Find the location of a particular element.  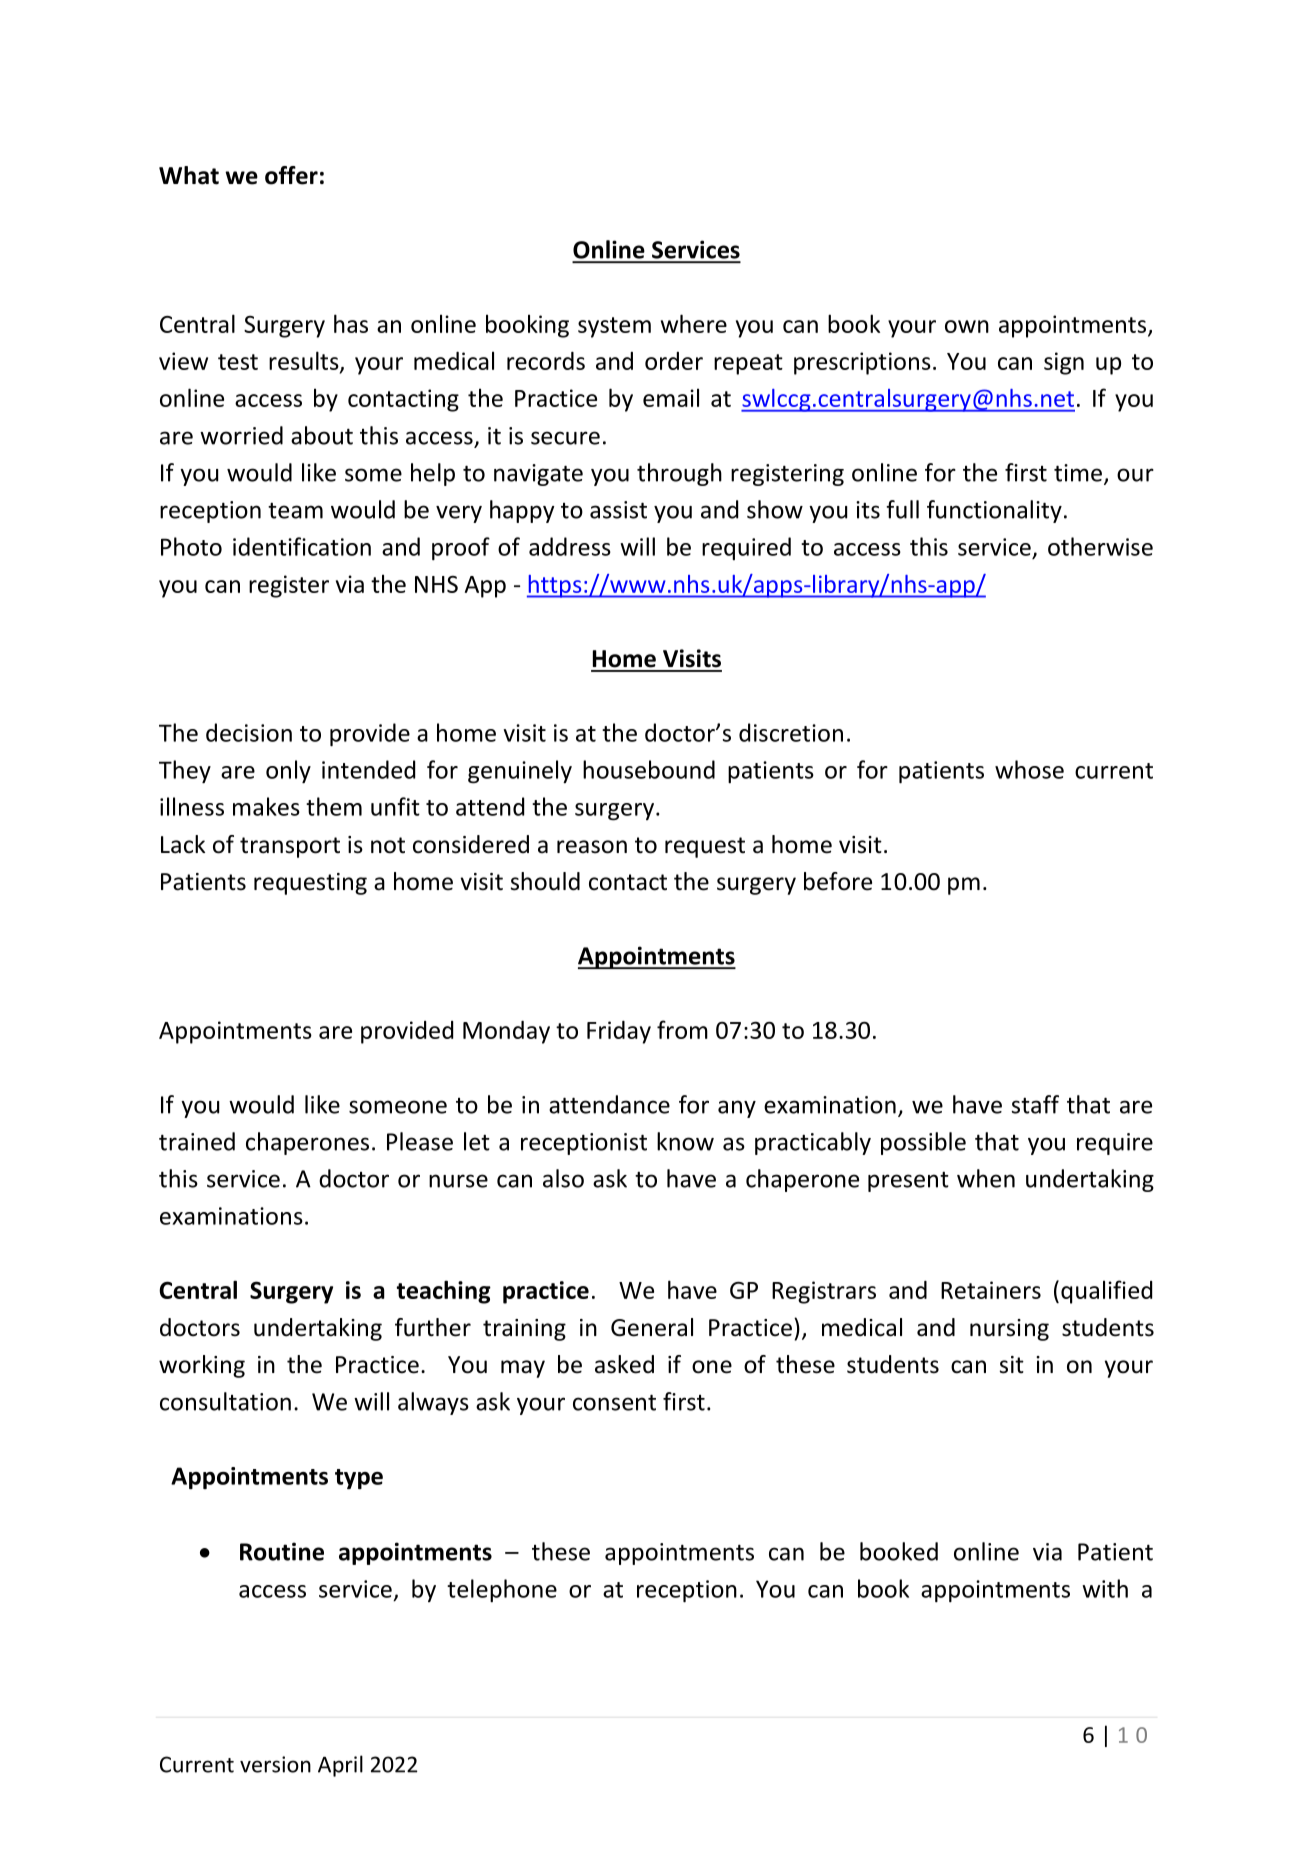

when is located at coordinates (986, 1178).
